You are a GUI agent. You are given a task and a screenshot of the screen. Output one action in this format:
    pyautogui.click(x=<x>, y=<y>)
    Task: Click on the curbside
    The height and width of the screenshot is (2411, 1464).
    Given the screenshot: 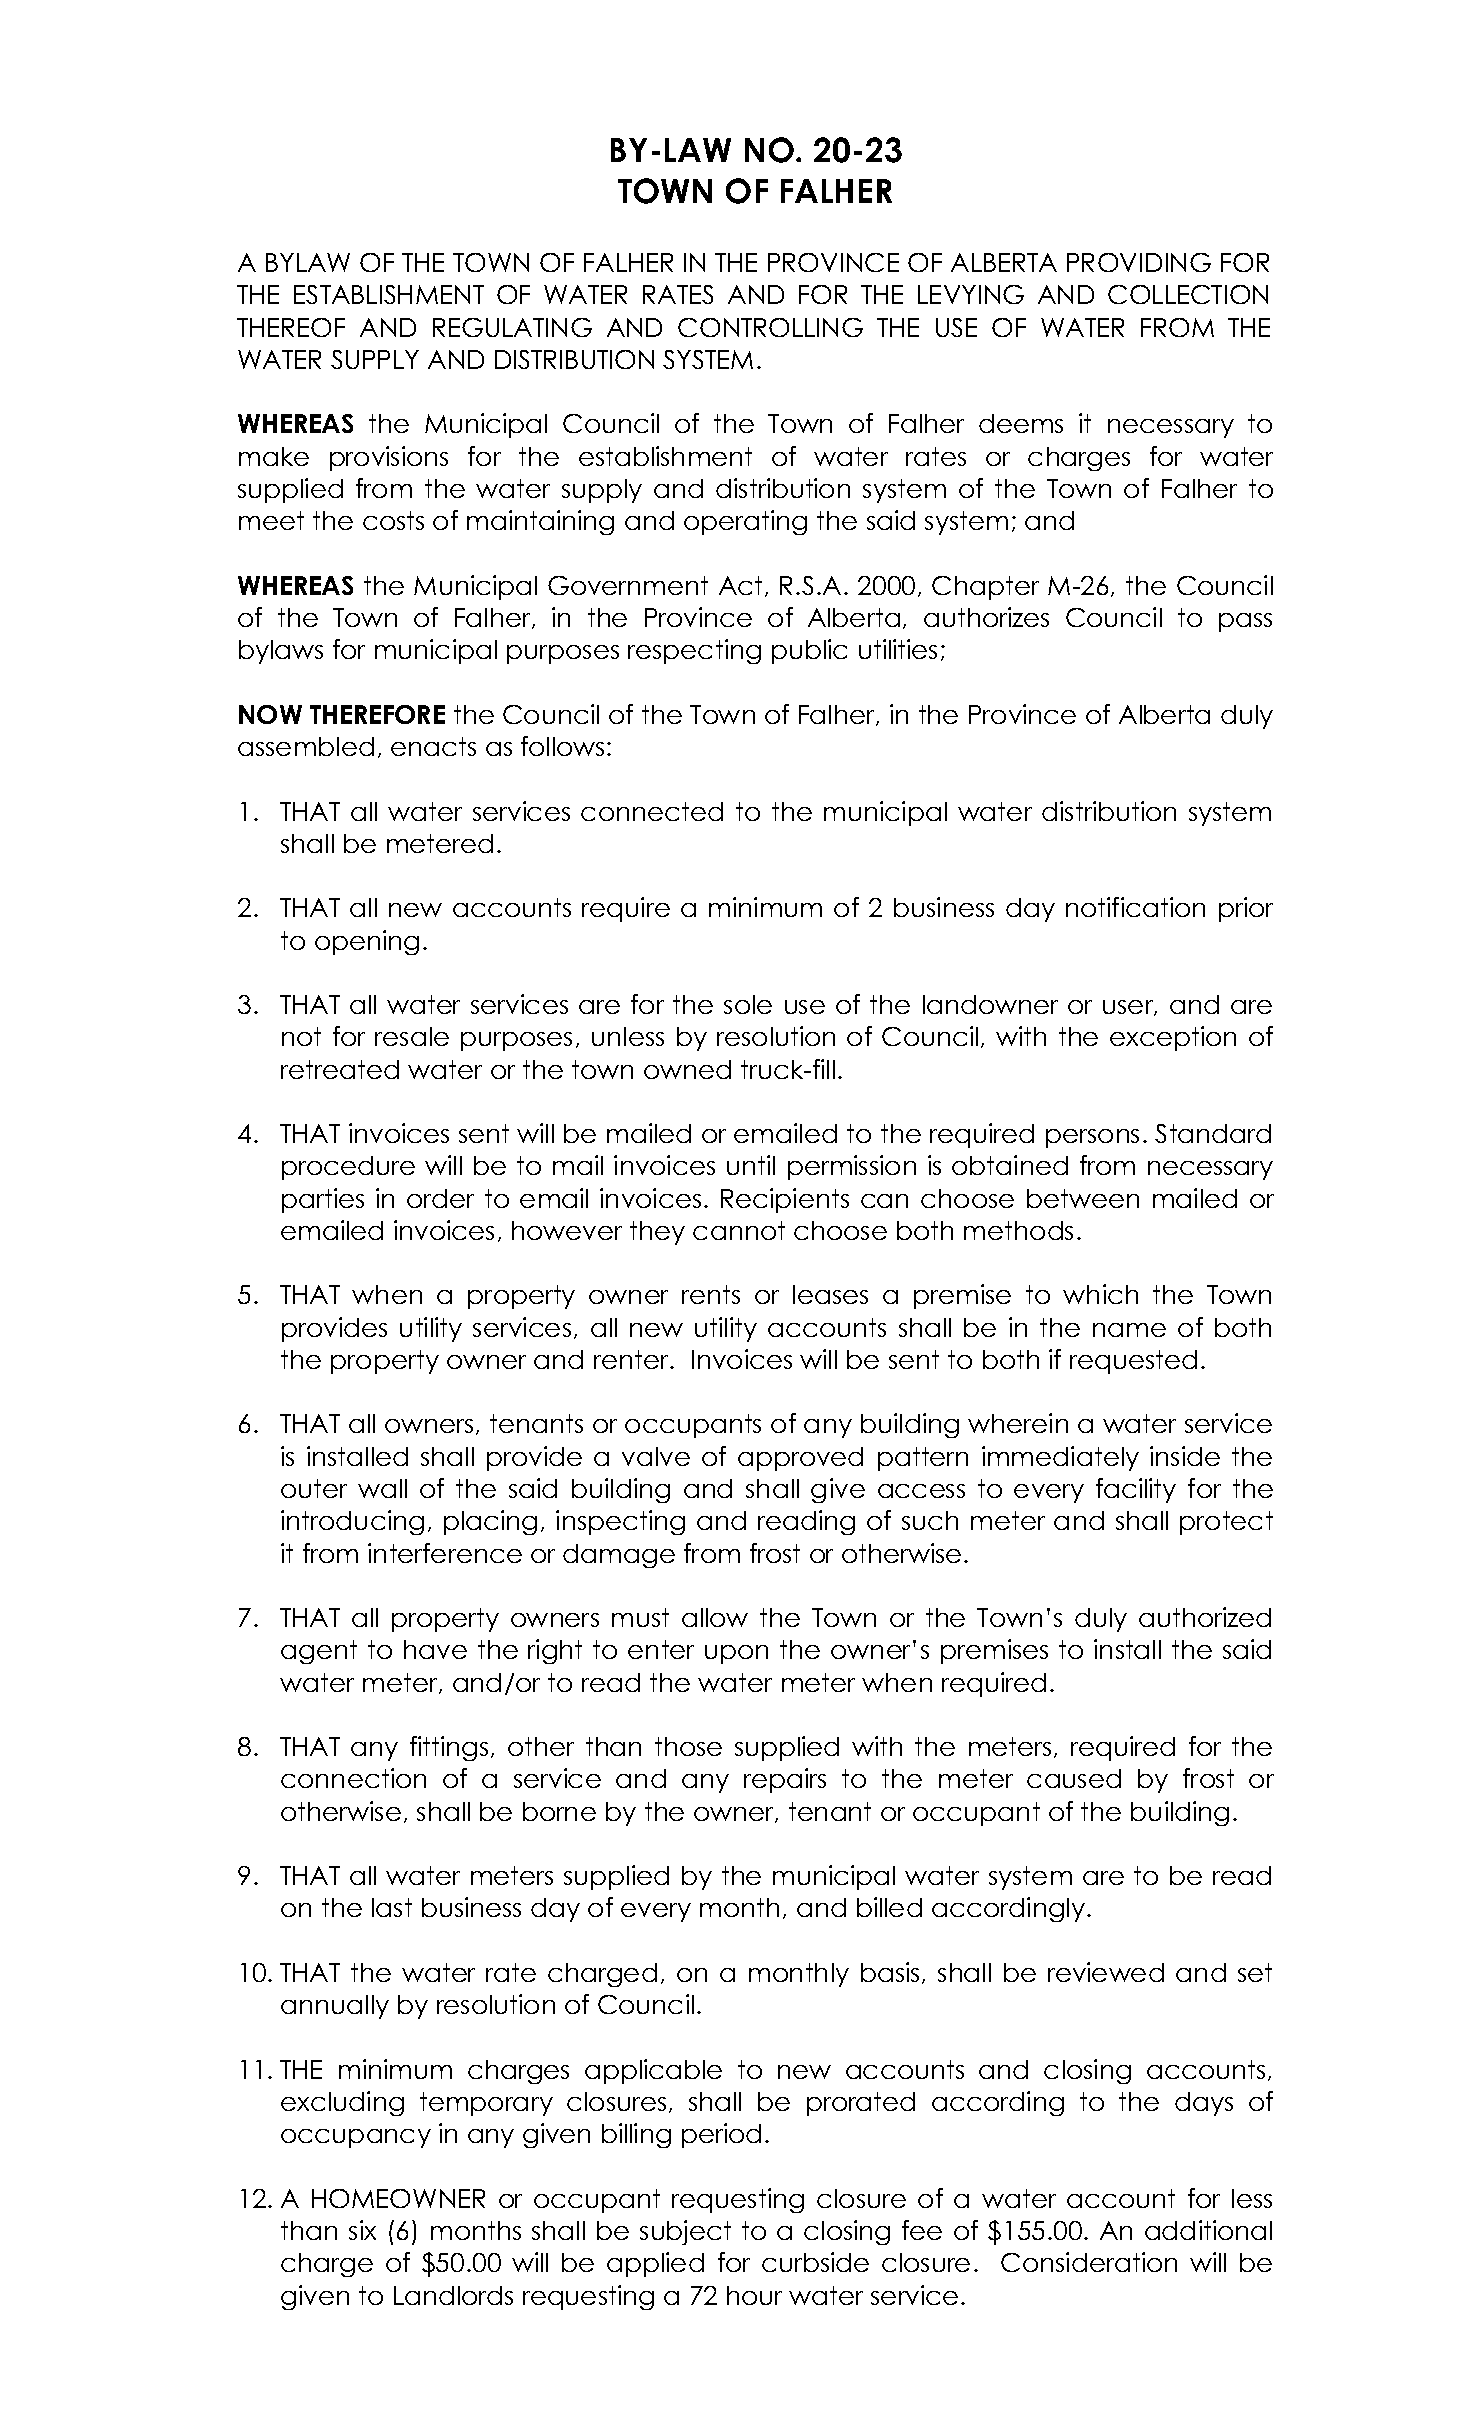 What is the action you would take?
    pyautogui.click(x=815, y=2262)
